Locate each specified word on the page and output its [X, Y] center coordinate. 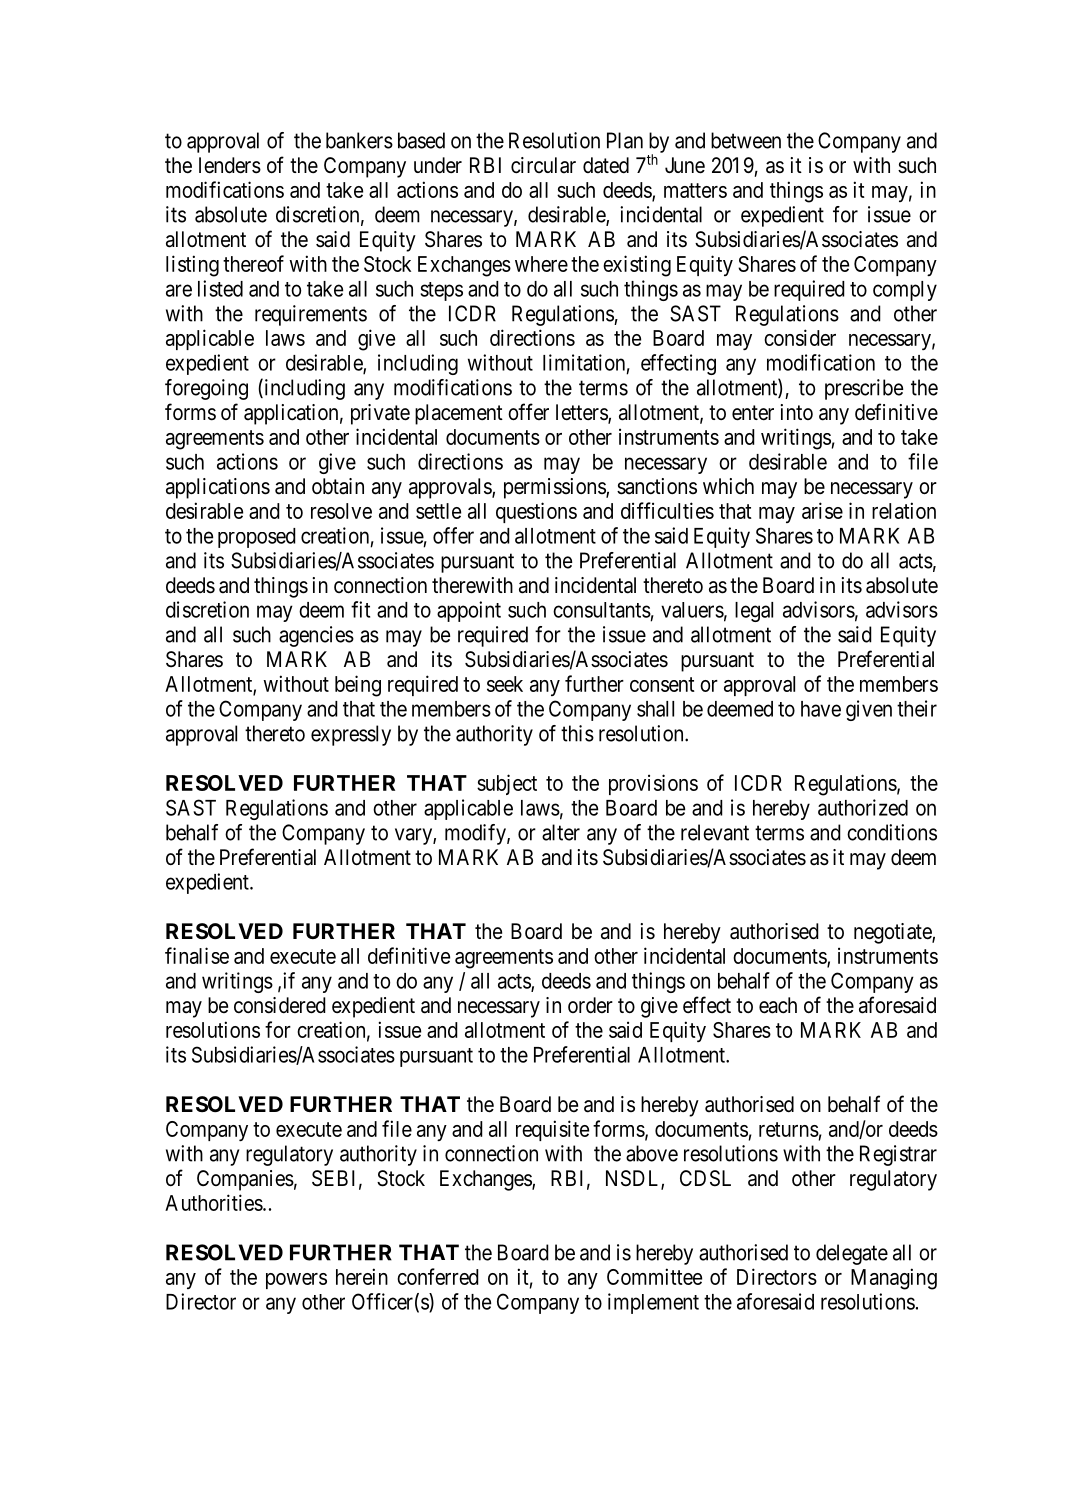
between [746, 140]
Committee [654, 1276]
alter [561, 832]
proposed [257, 538]
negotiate [893, 933]
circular [543, 165]
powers [296, 1281]
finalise [197, 955]
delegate [852, 1254]
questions [536, 512]
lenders [230, 165]
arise [822, 510]
